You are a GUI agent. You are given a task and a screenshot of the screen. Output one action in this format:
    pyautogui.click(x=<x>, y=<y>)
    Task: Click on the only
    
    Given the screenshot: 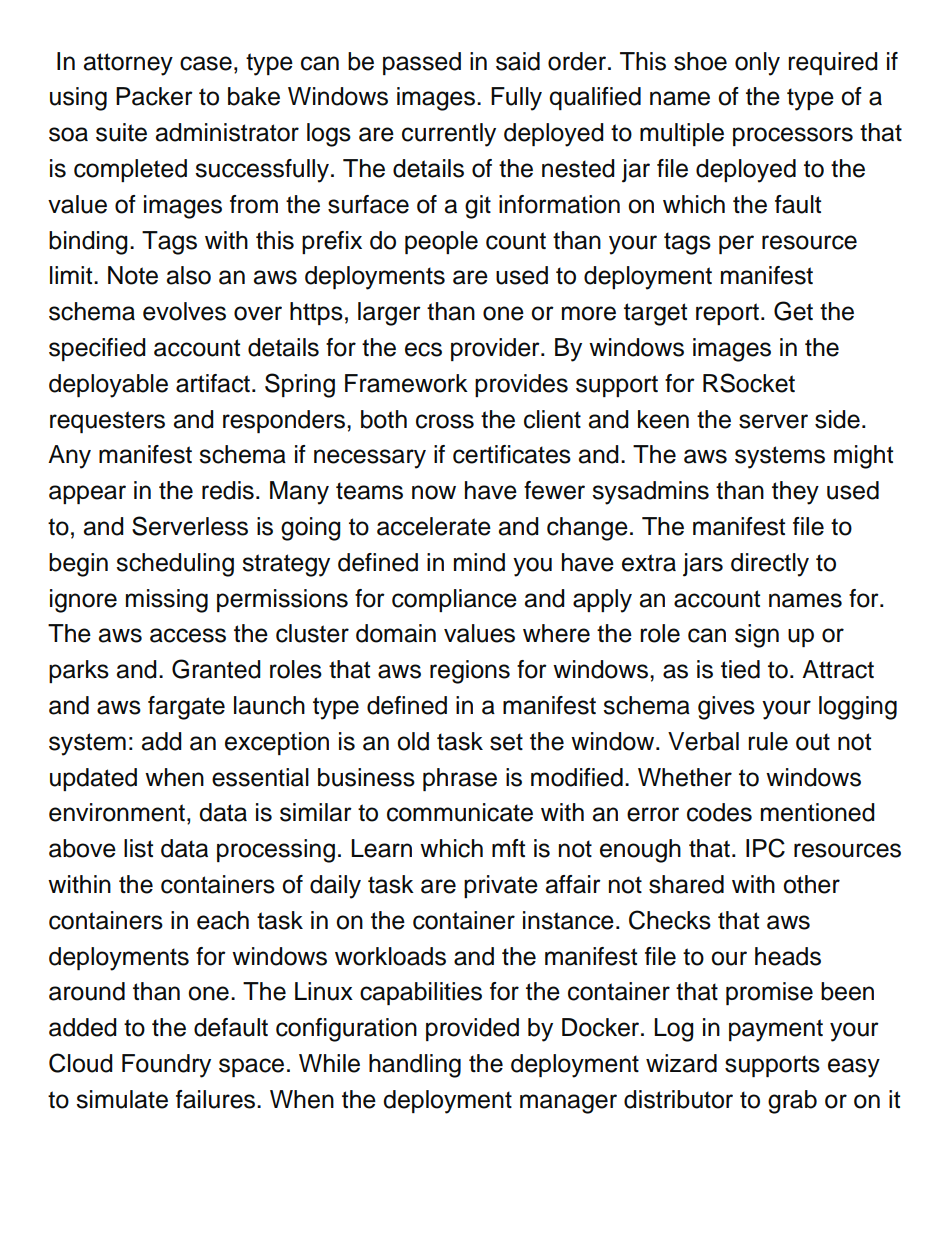 What is the action you would take?
    pyautogui.click(x=757, y=64)
